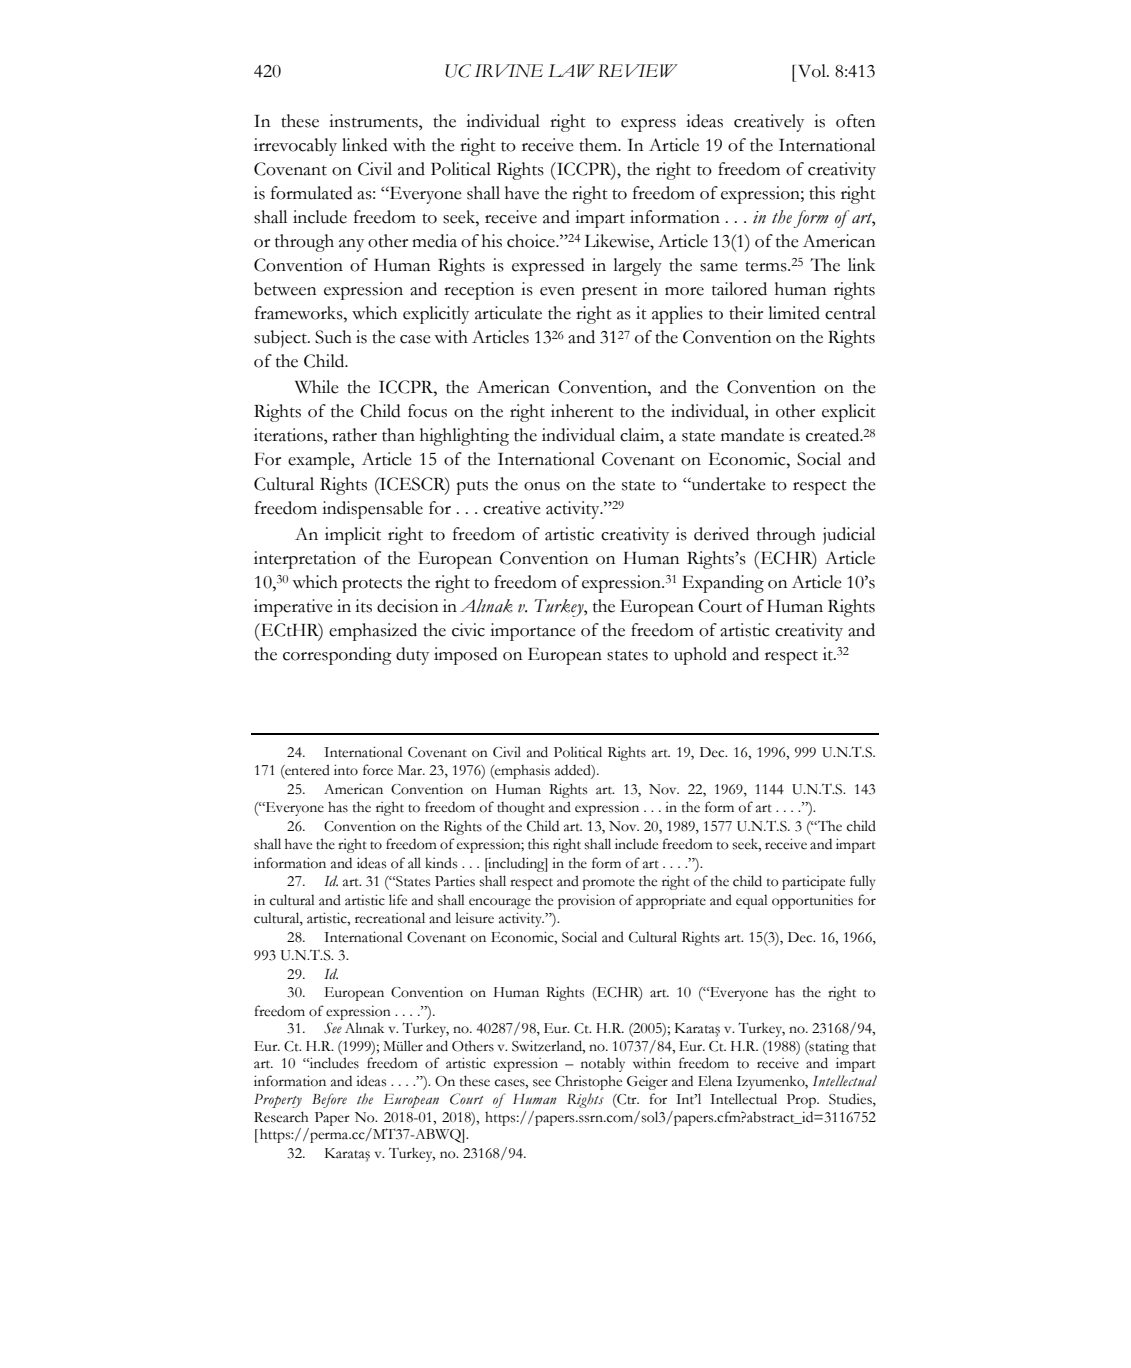 The image size is (1131, 1368). I want to click on its, so click(363, 606).
